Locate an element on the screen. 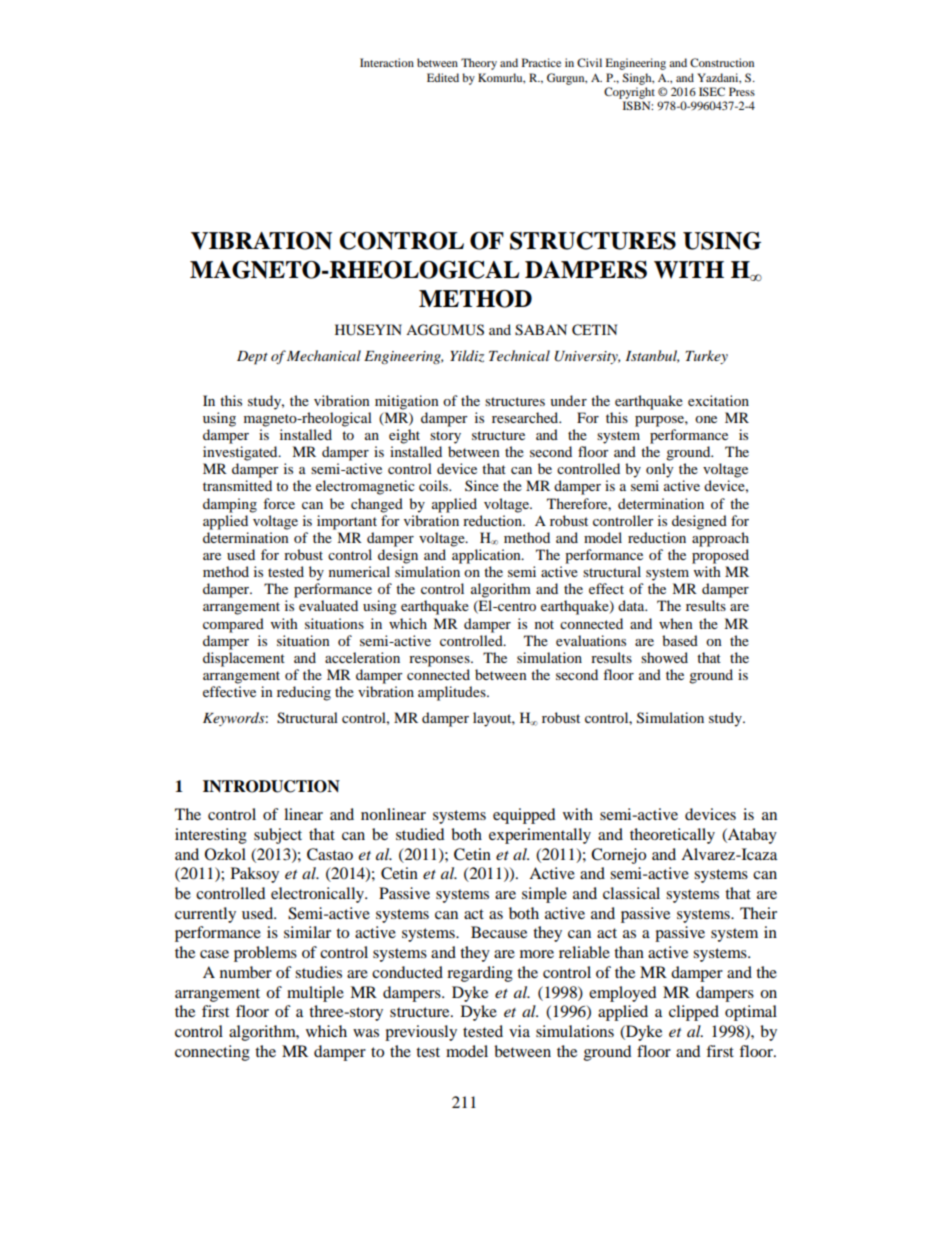 The height and width of the screenshot is (1233, 952). multiple is located at coordinates (315, 994).
